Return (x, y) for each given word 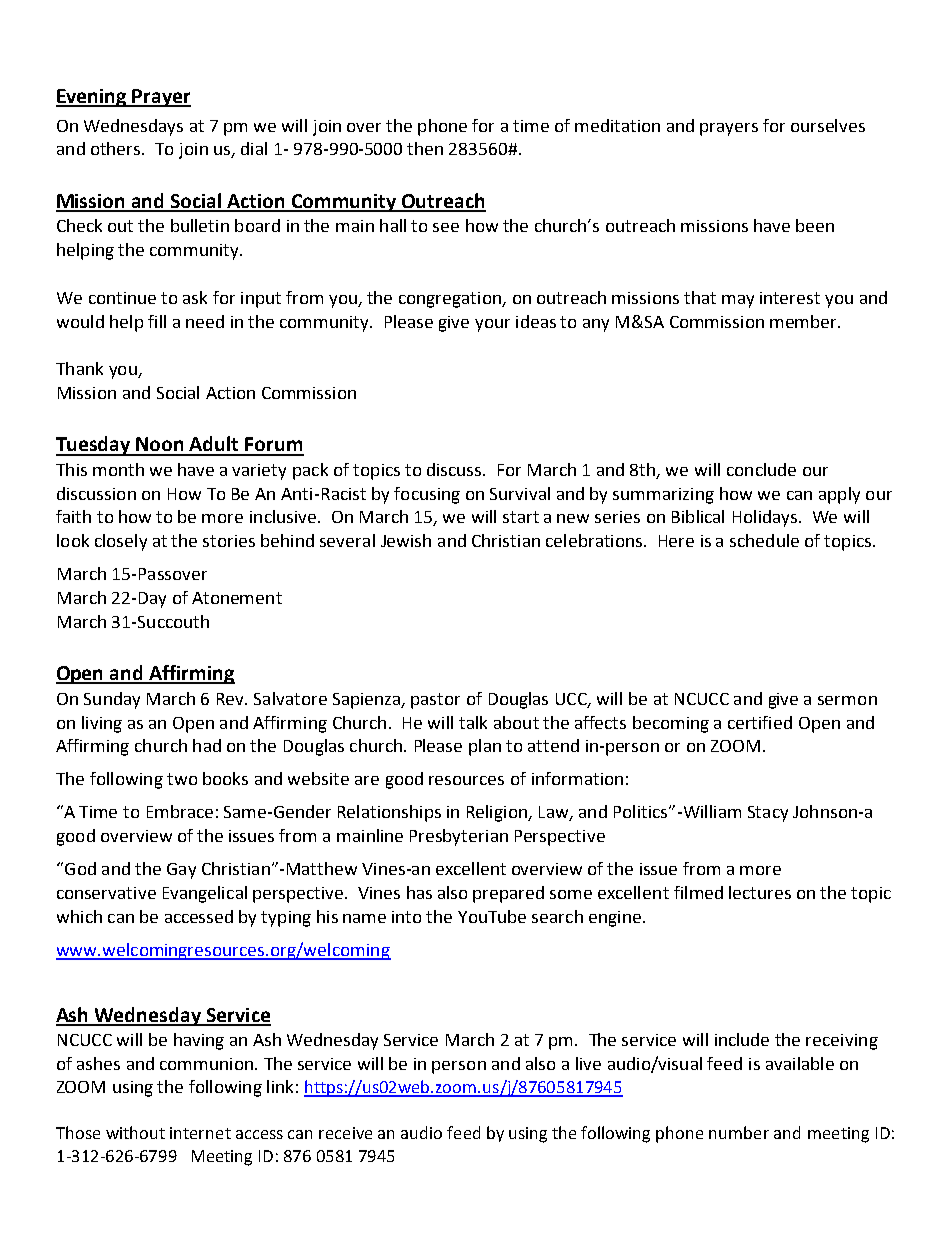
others (117, 148)
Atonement (237, 598)
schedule (764, 540)
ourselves (828, 125)
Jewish (406, 540)
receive (345, 1133)
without (135, 1132)
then (425, 148)
